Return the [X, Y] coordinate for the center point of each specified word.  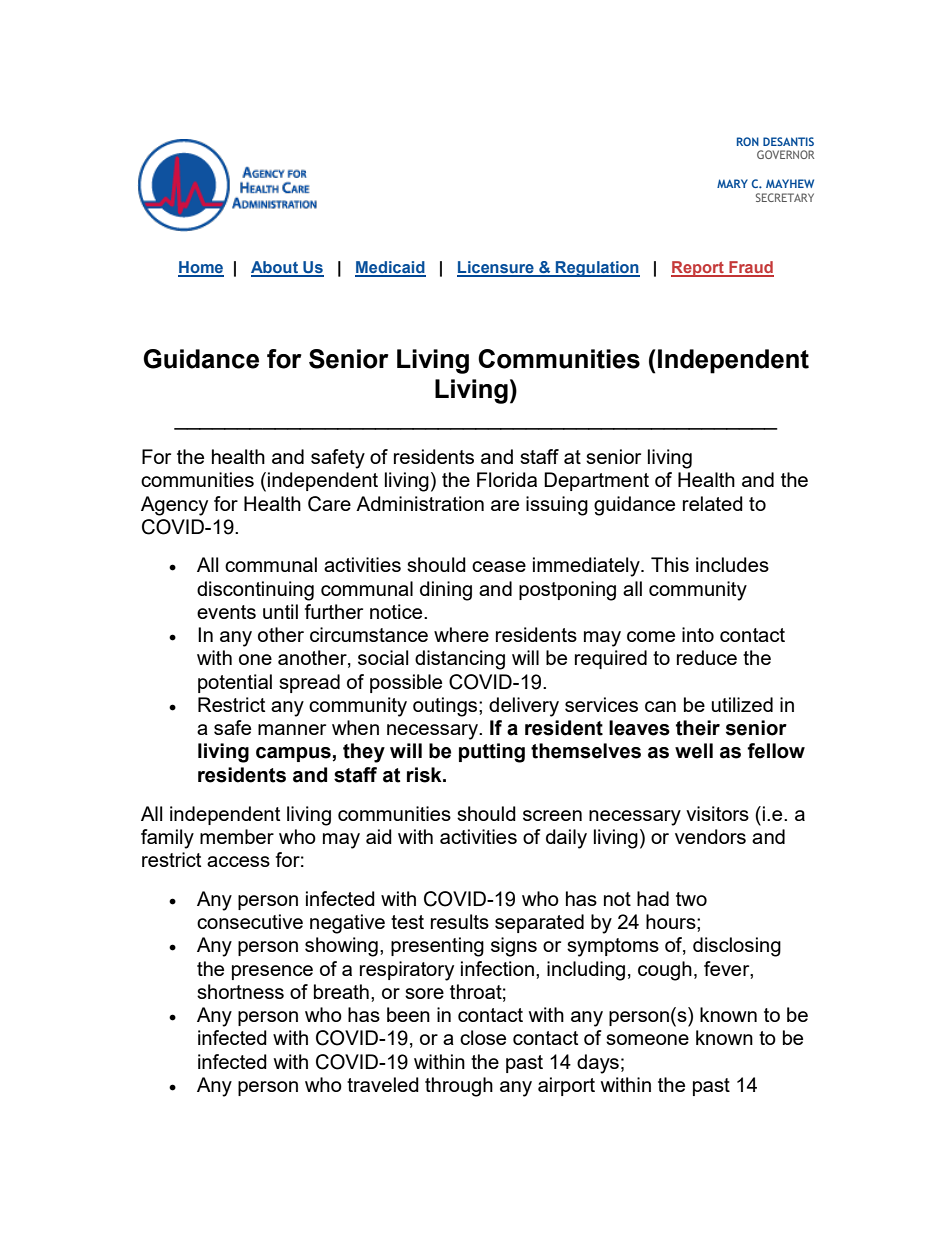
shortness [240, 991]
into [698, 634]
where [461, 634]
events [226, 612]
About [275, 268]
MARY [732, 183]
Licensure [496, 268]
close [483, 1037]
